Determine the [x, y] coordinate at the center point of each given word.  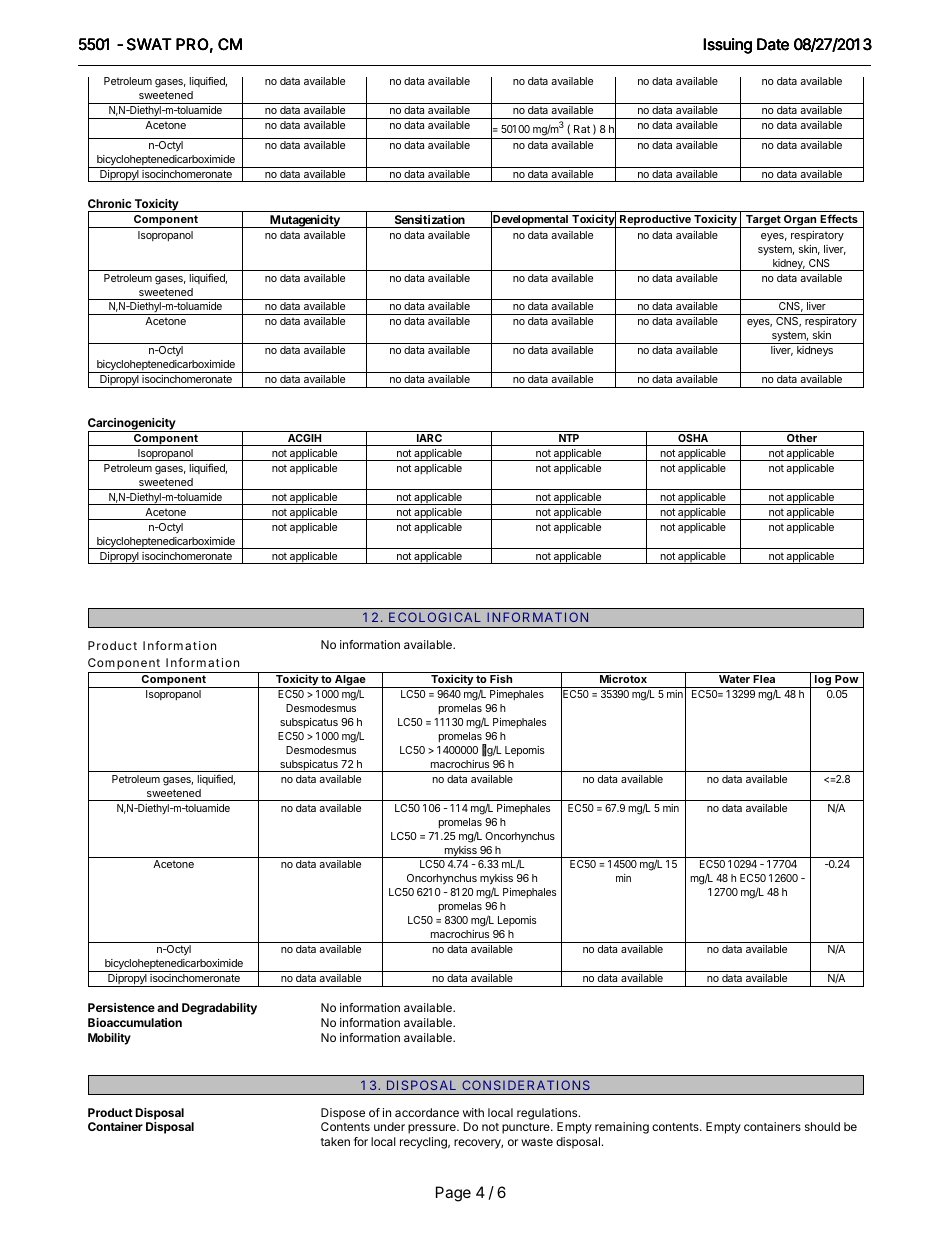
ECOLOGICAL [435, 617]
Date [773, 44]
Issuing [727, 46]
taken [335, 1141]
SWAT [149, 44]
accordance [427, 1112]
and [167, 1007]
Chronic [109, 203]
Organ [800, 221]
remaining [622, 1128]
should [822, 1126]
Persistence [121, 1007]
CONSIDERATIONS [526, 1085]
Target [763, 221]
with [473, 1112]
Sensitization [430, 219]
